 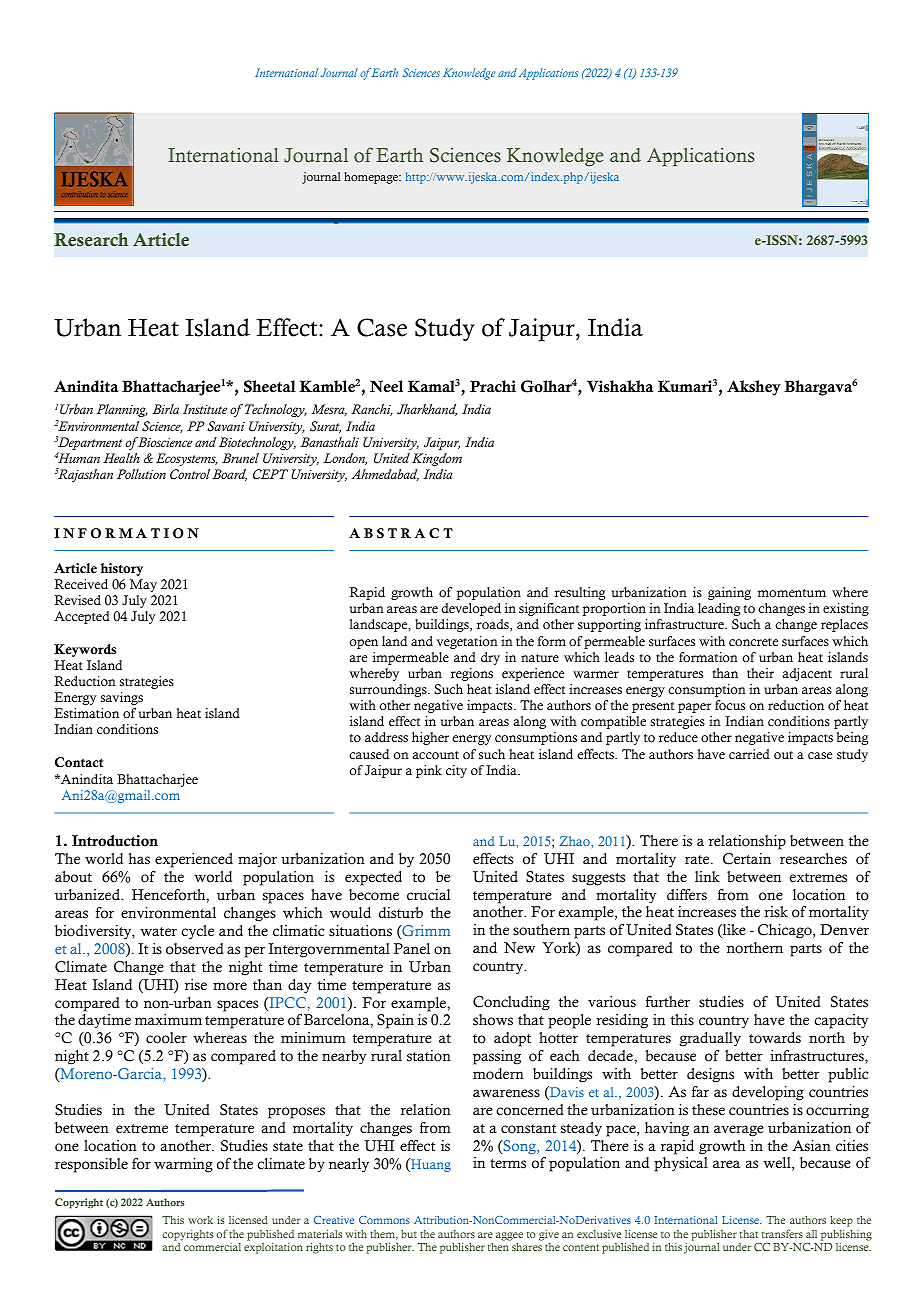 I want to click on transfers, so click(x=782, y=1233).
